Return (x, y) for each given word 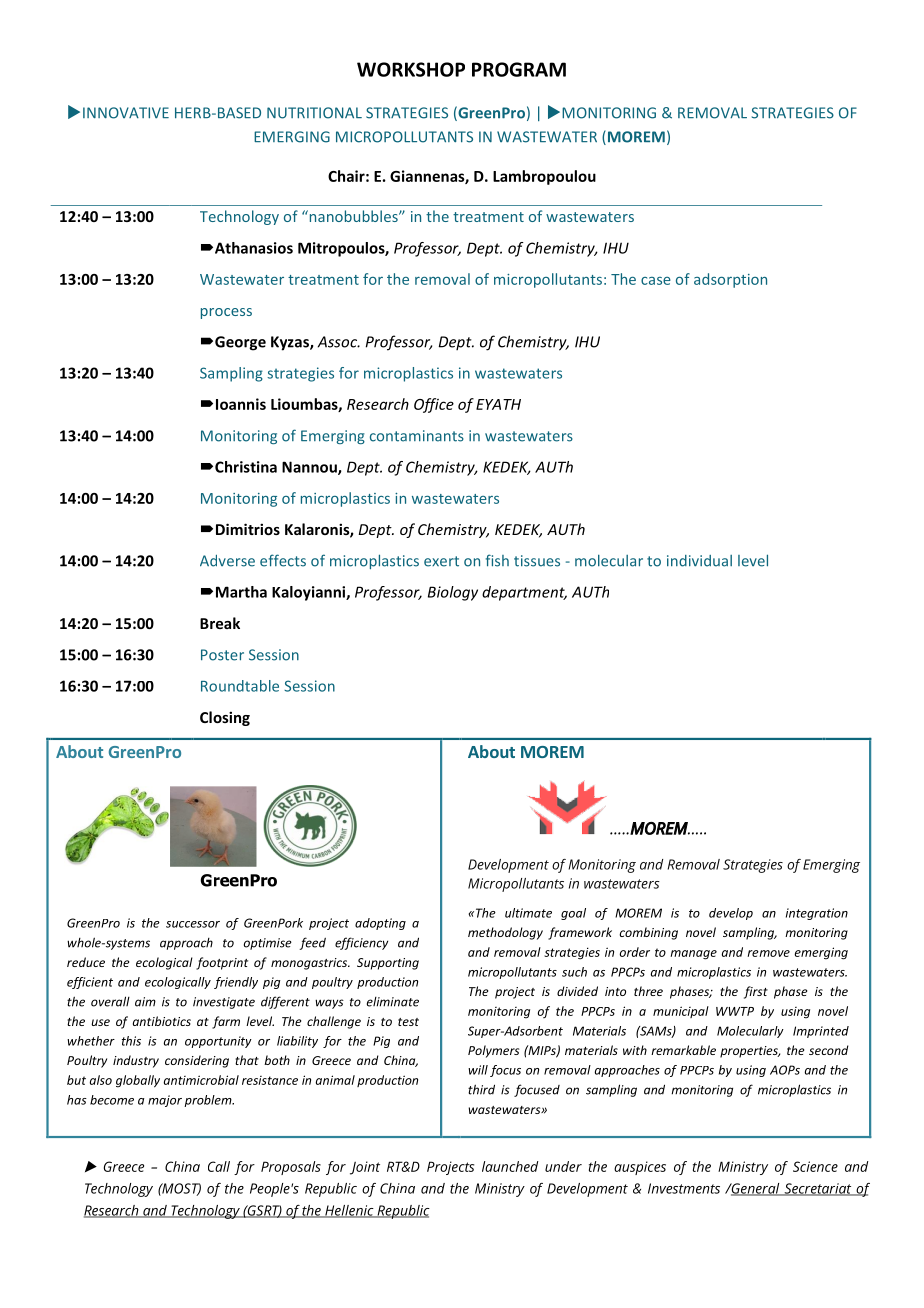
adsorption (730, 280)
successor (193, 924)
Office (434, 405)
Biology (453, 593)
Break (220, 623)
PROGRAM (519, 69)
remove (768, 953)
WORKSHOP (411, 69)
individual (699, 561)
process (226, 313)
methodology (505, 933)
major (165, 1101)
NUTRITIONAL (314, 113)
